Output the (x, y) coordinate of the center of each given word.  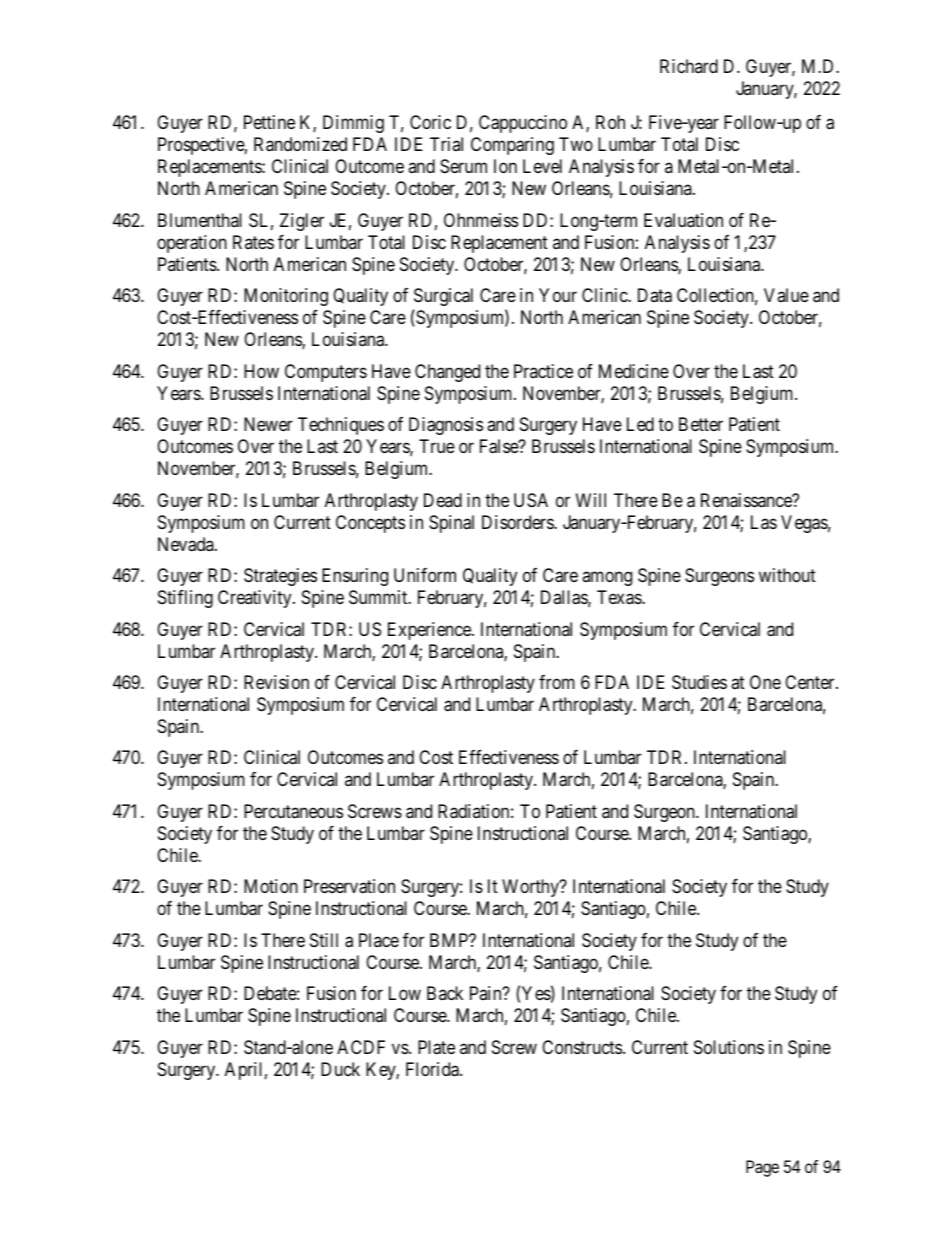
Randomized (300, 144)
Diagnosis (446, 426)
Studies (699, 682)
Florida (433, 1069)
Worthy (531, 888)
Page (762, 1168)
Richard (689, 66)
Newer (268, 424)
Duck (340, 1069)
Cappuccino (523, 124)
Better (701, 424)
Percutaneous (293, 811)
